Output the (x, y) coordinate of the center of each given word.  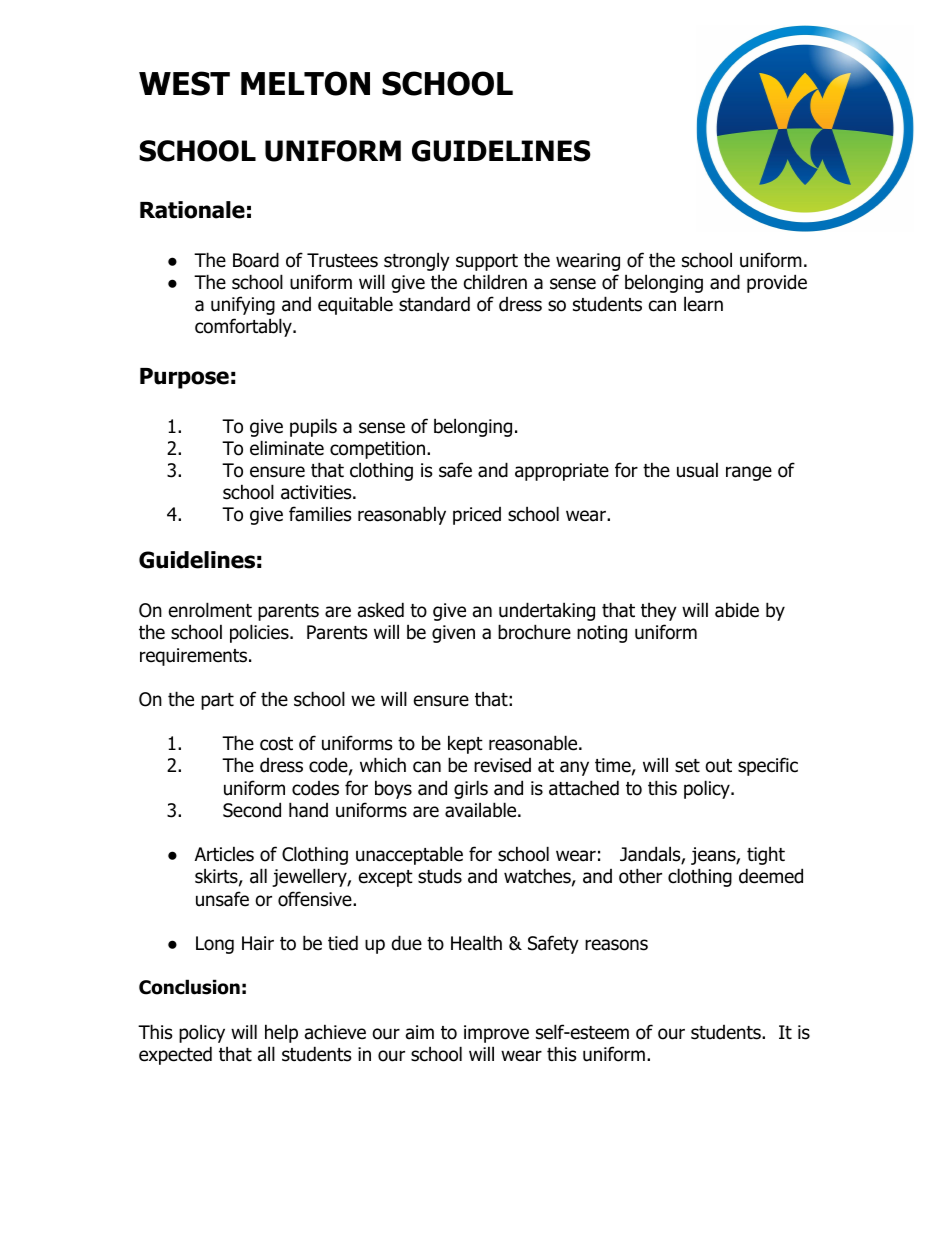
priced (477, 516)
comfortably (244, 327)
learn (703, 304)
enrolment (210, 610)
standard (434, 304)
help (281, 1033)
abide (737, 610)
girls (471, 789)
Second (252, 810)
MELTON (305, 83)
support (487, 262)
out (718, 766)
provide (777, 283)
